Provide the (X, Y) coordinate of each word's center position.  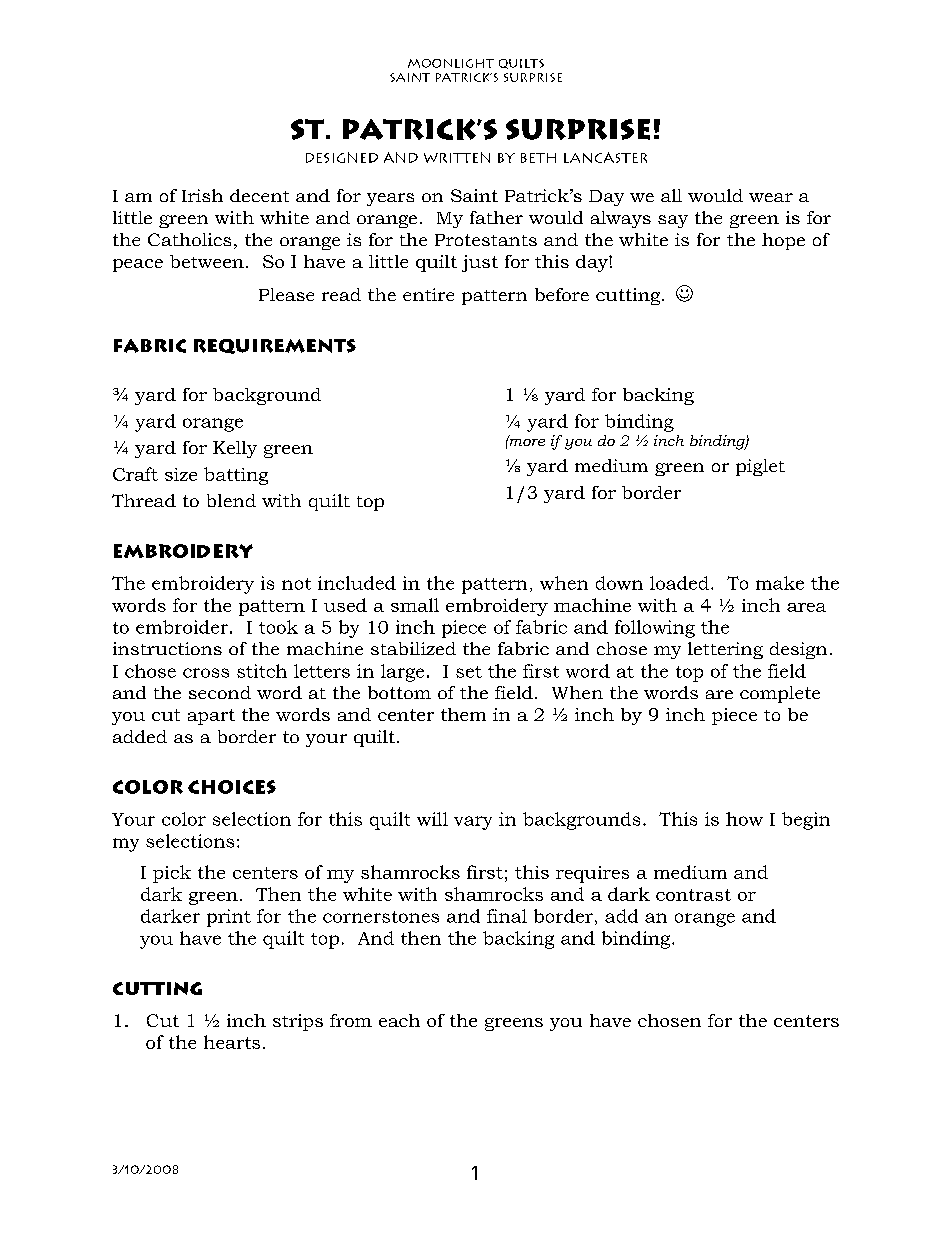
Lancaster (605, 157)
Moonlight (451, 63)
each (399, 1020)
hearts (232, 1042)
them (463, 714)
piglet (760, 467)
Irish (202, 195)
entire (428, 294)
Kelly (235, 449)
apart (211, 717)
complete (780, 694)
